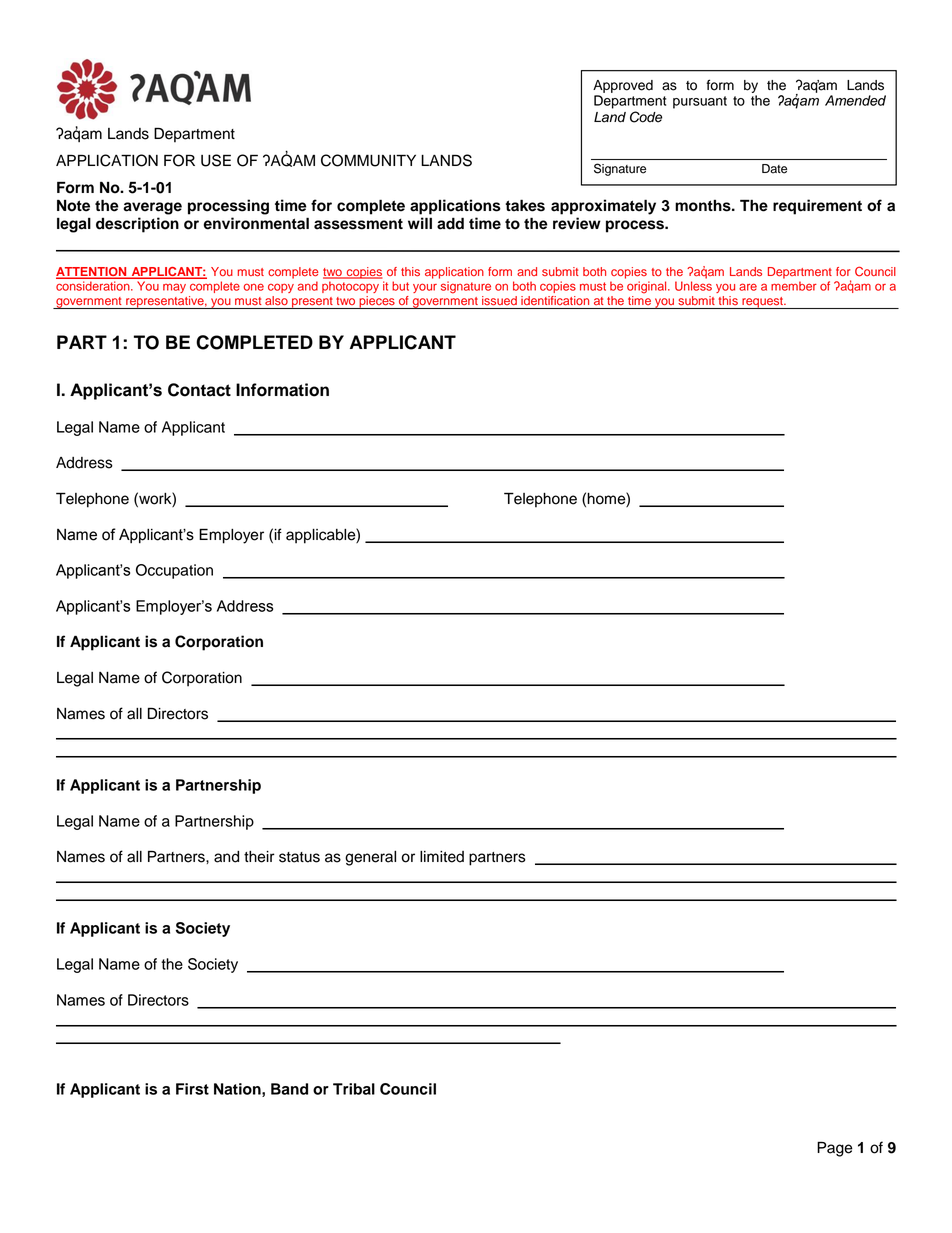  Describe the element at coordinates (442, 857) in the screenshot. I see `limited` at that location.
